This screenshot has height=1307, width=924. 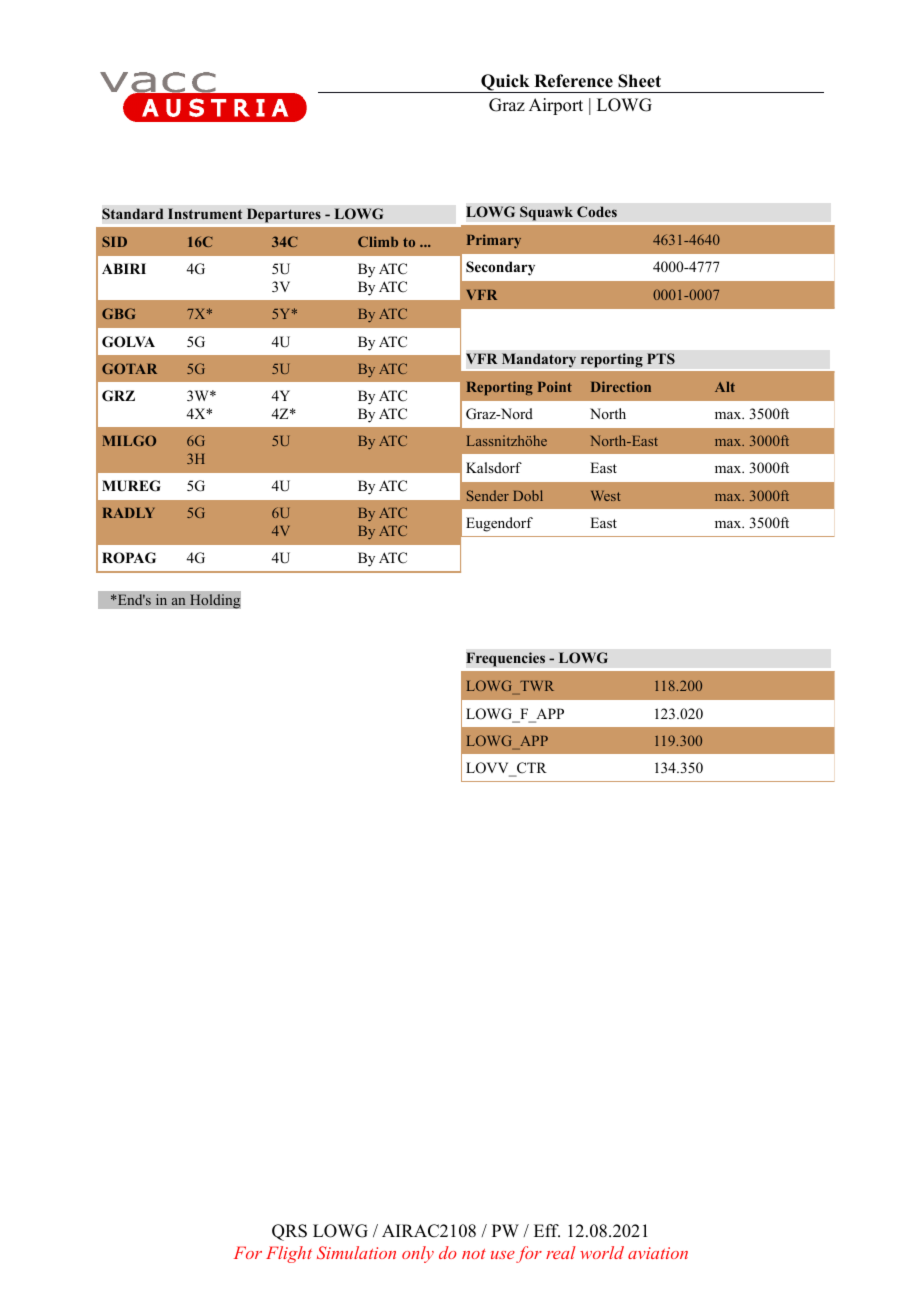 What do you see at coordinates (547, 1230) in the screenshot?
I see `Eff` at bounding box center [547, 1230].
